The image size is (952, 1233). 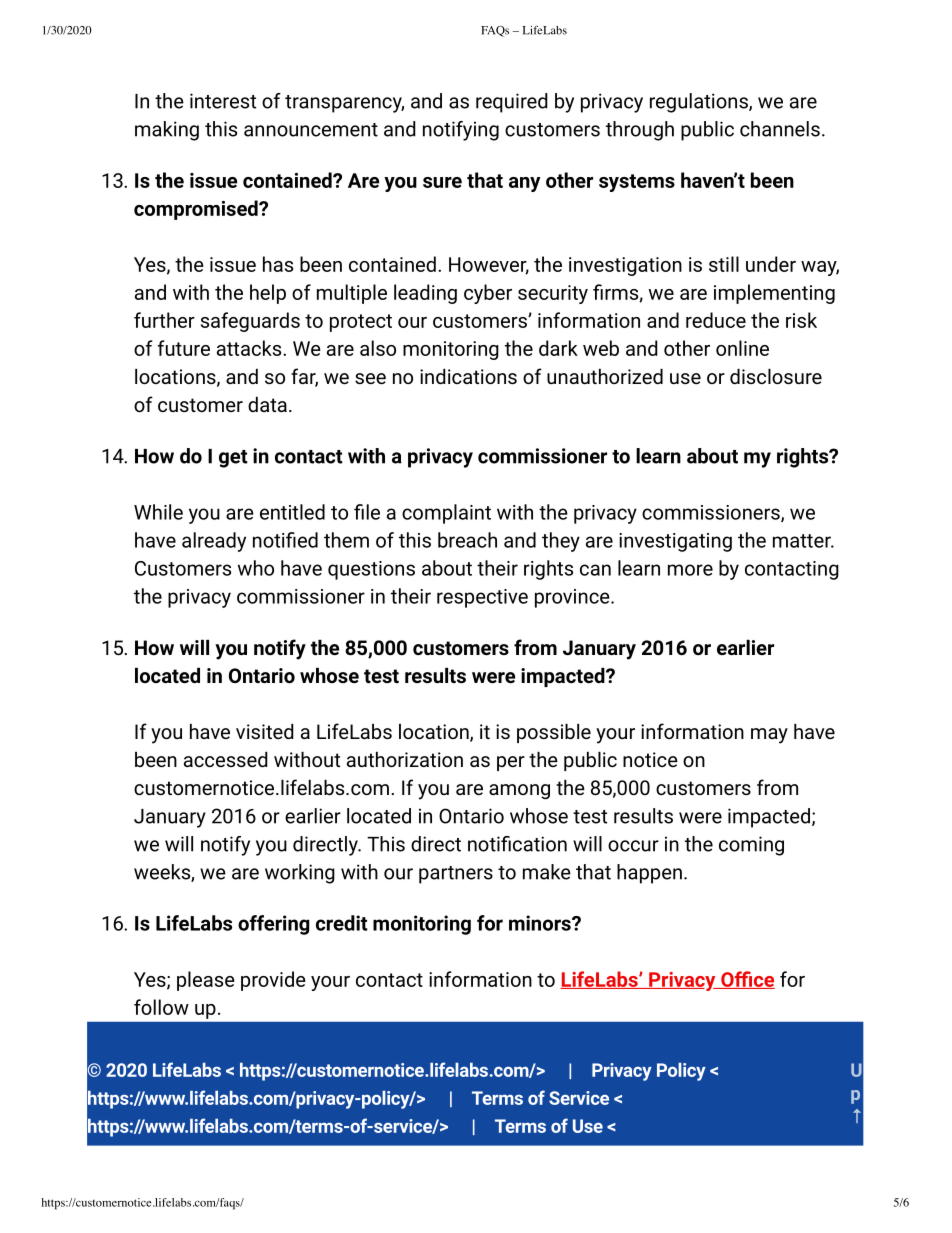 What do you see at coordinates (512, 103) in the screenshot?
I see `required` at bounding box center [512, 103].
